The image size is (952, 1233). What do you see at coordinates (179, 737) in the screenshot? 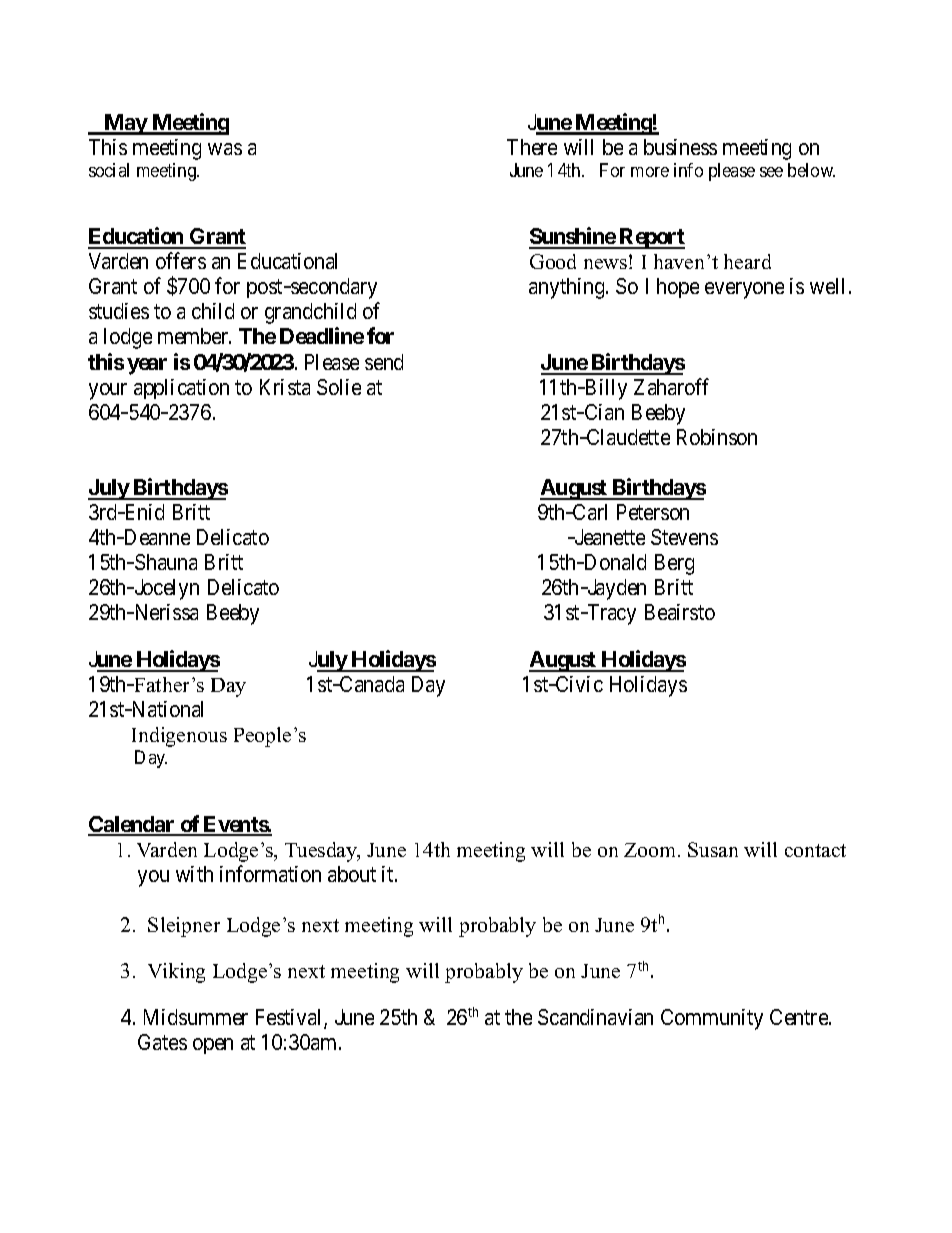
I see `Indigenous` at bounding box center [179, 737].
